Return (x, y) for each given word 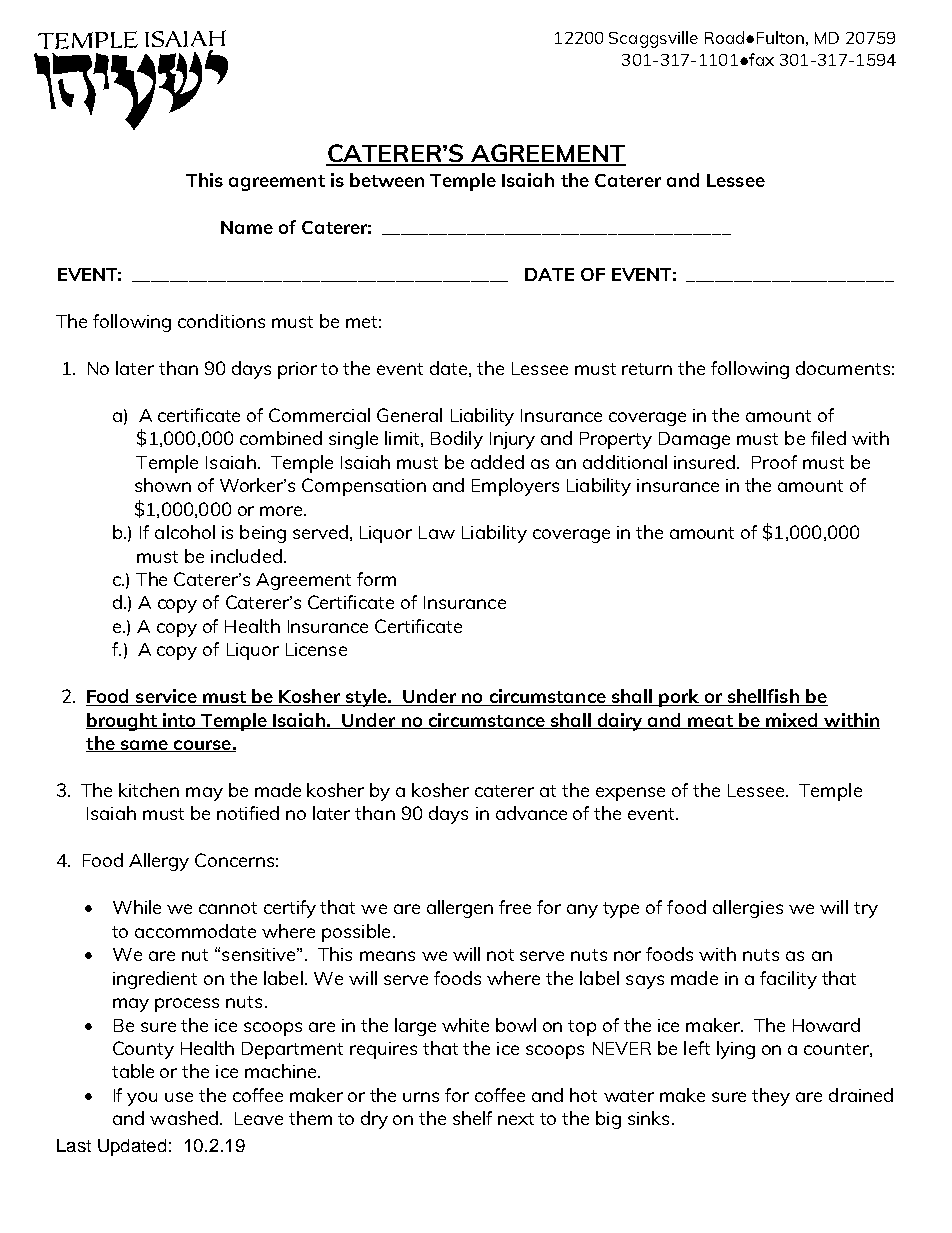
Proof (774, 462)
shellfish (763, 697)
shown (163, 485)
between (387, 180)
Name (247, 227)
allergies (748, 909)
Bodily (457, 440)
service (166, 697)
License (316, 649)
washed (184, 1118)
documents (843, 368)
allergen (460, 909)
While (137, 907)
